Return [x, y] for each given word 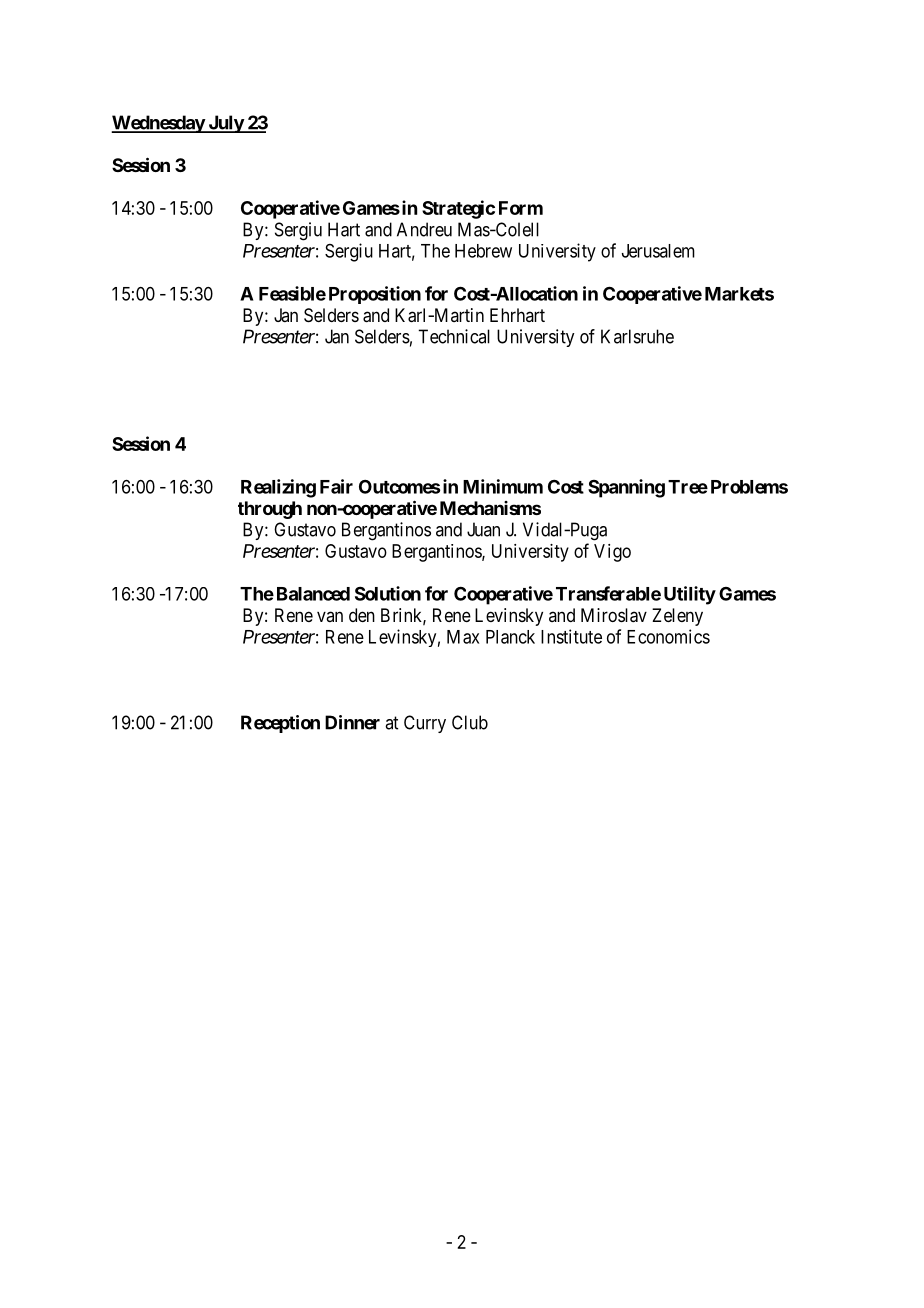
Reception [280, 724]
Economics [668, 636]
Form [521, 208]
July [225, 124]
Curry [425, 724]
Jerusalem [658, 251]
